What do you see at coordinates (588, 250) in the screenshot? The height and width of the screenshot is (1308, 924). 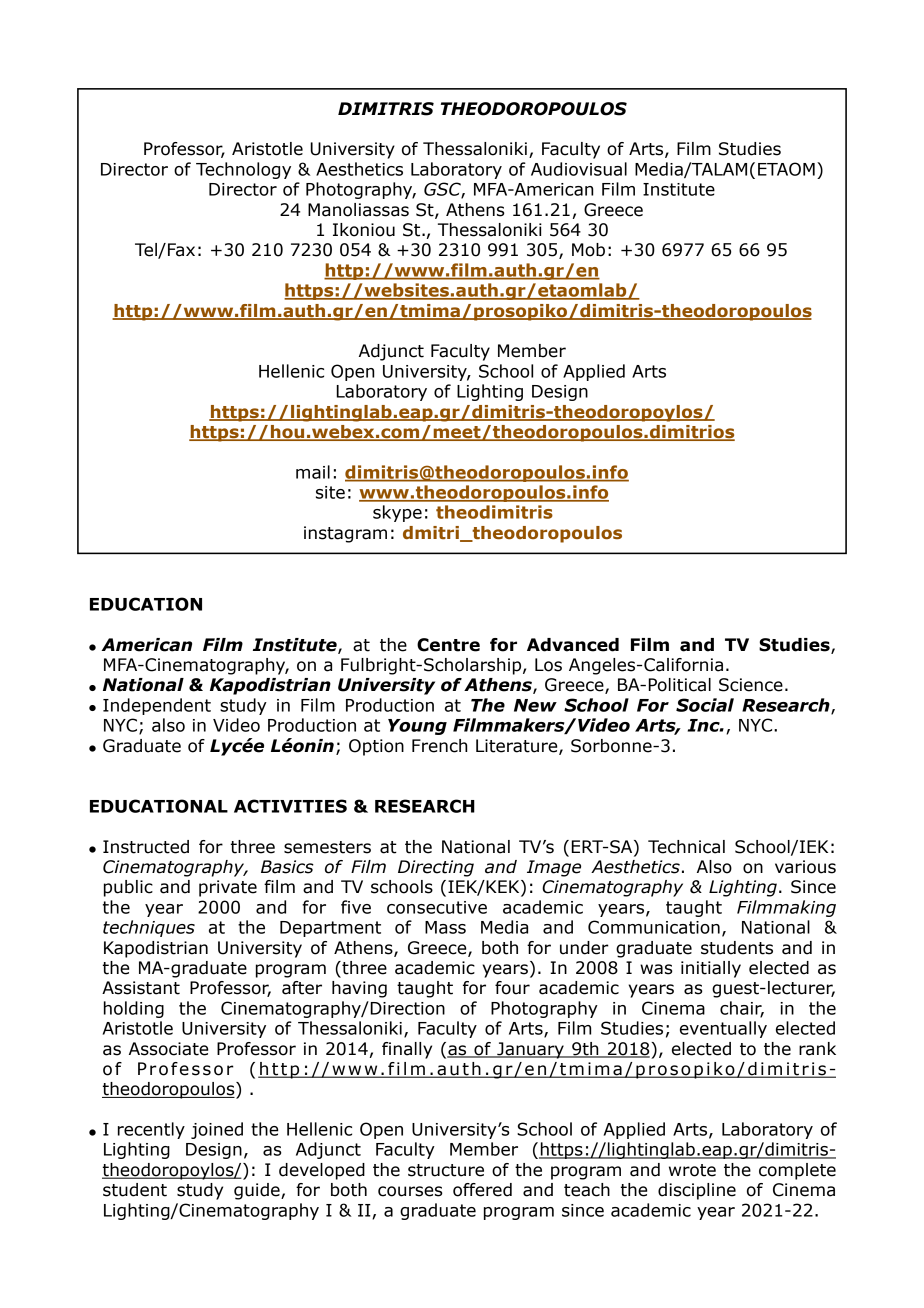 I see `Mob` at bounding box center [588, 250].
